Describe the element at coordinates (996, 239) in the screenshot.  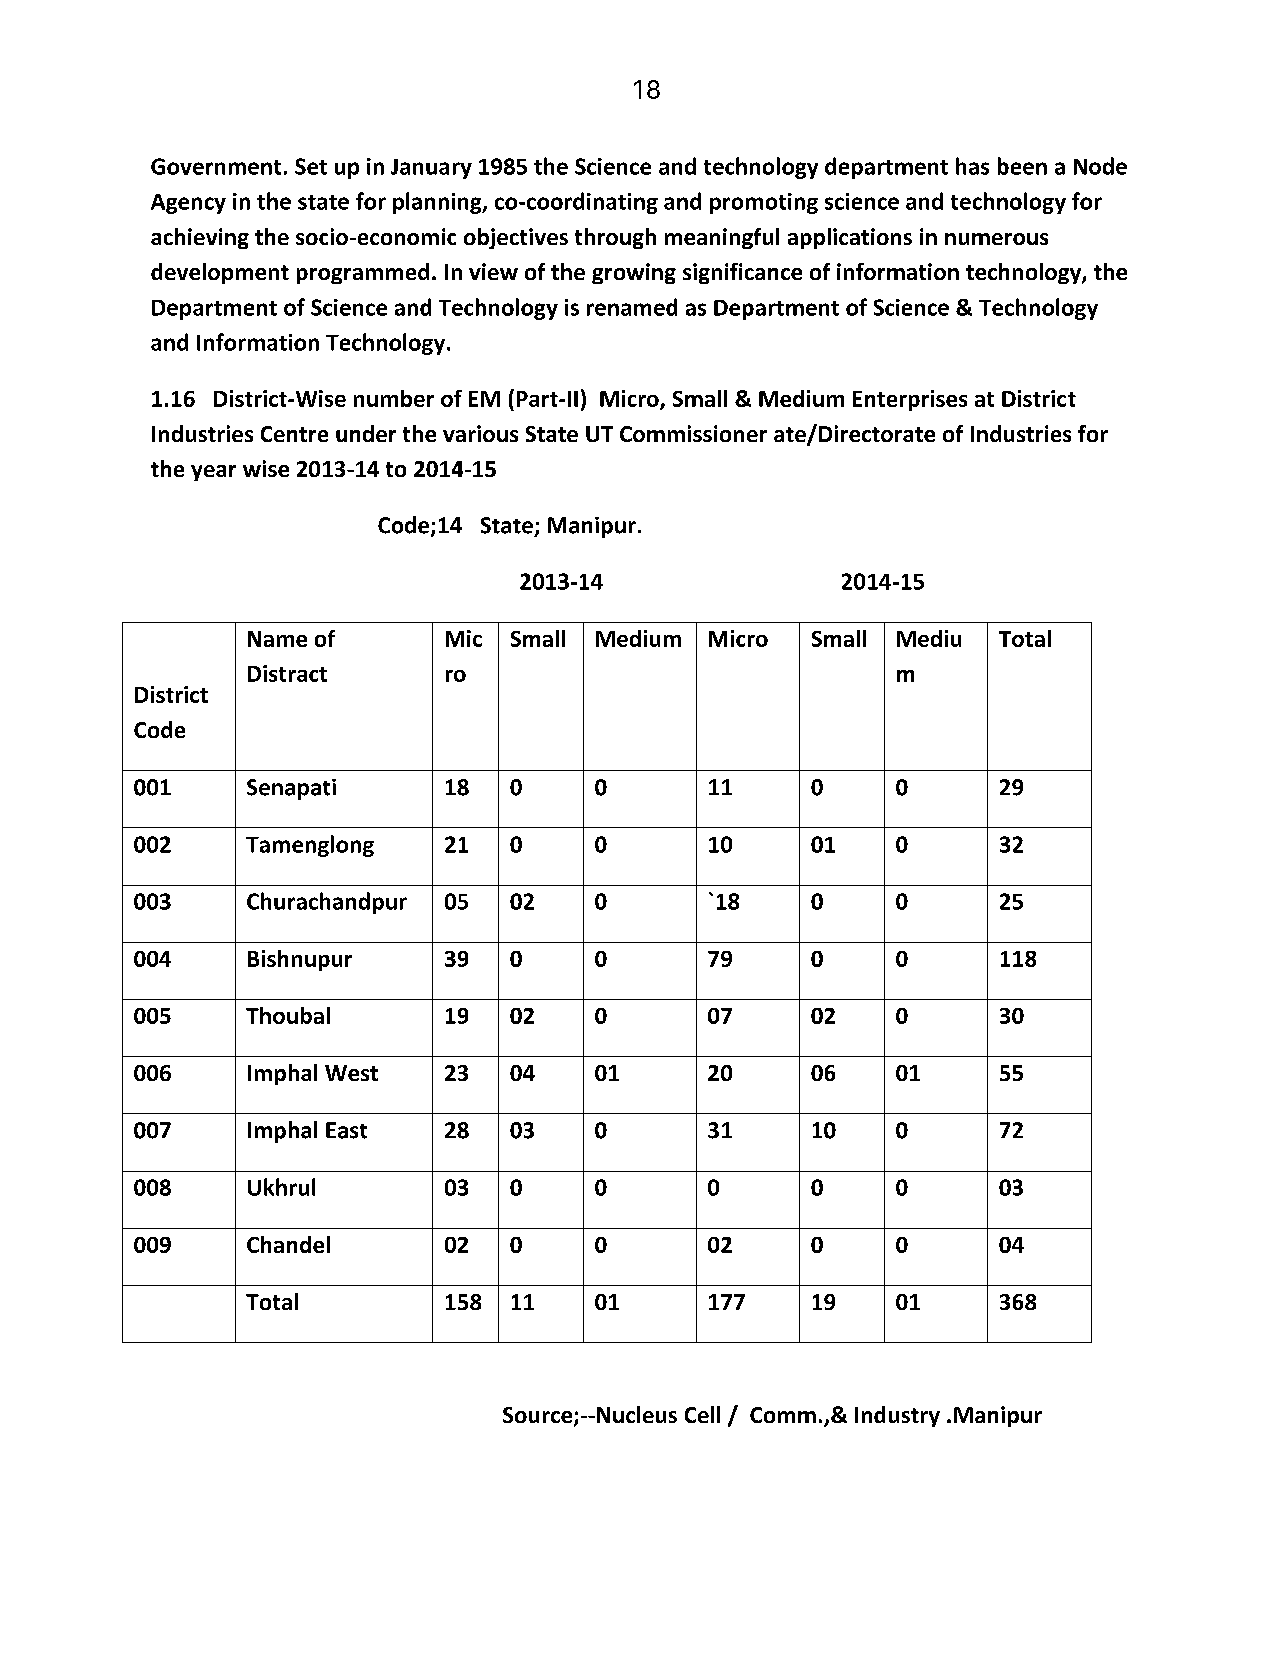
I see `numerous` at that location.
